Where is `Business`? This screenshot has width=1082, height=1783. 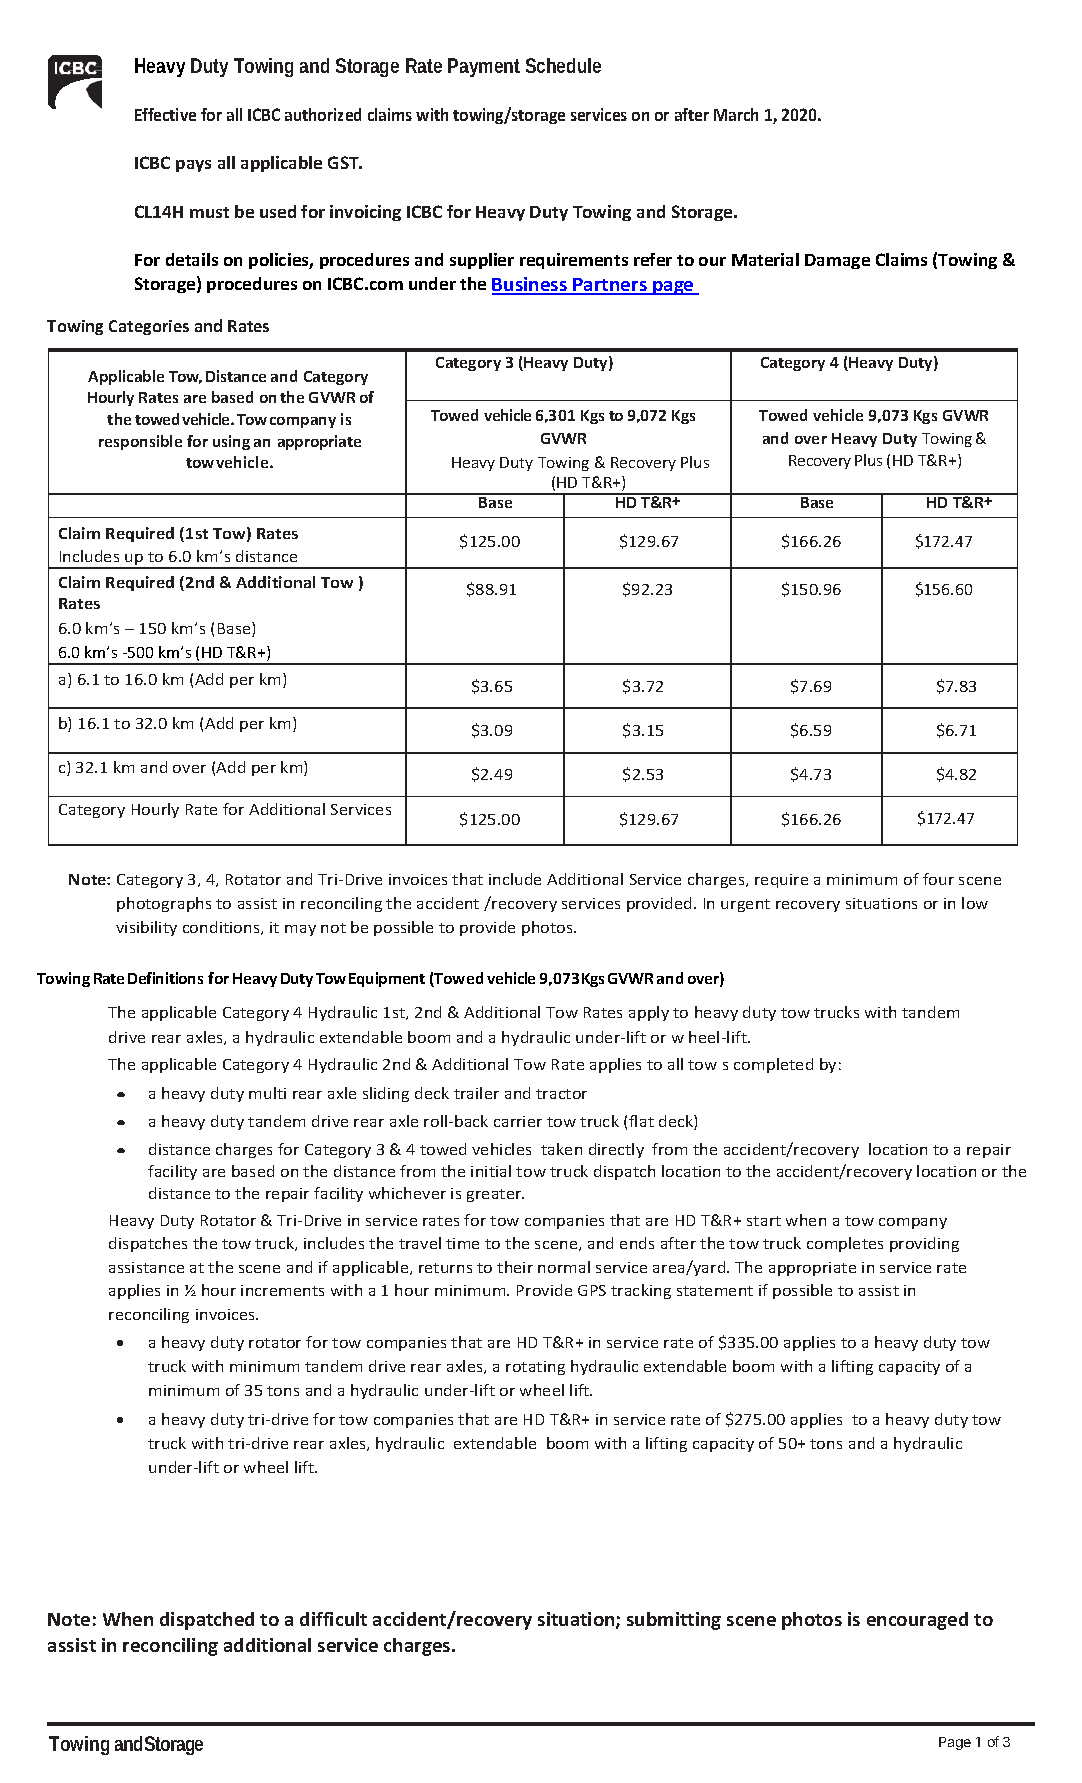
Business is located at coordinates (531, 285).
